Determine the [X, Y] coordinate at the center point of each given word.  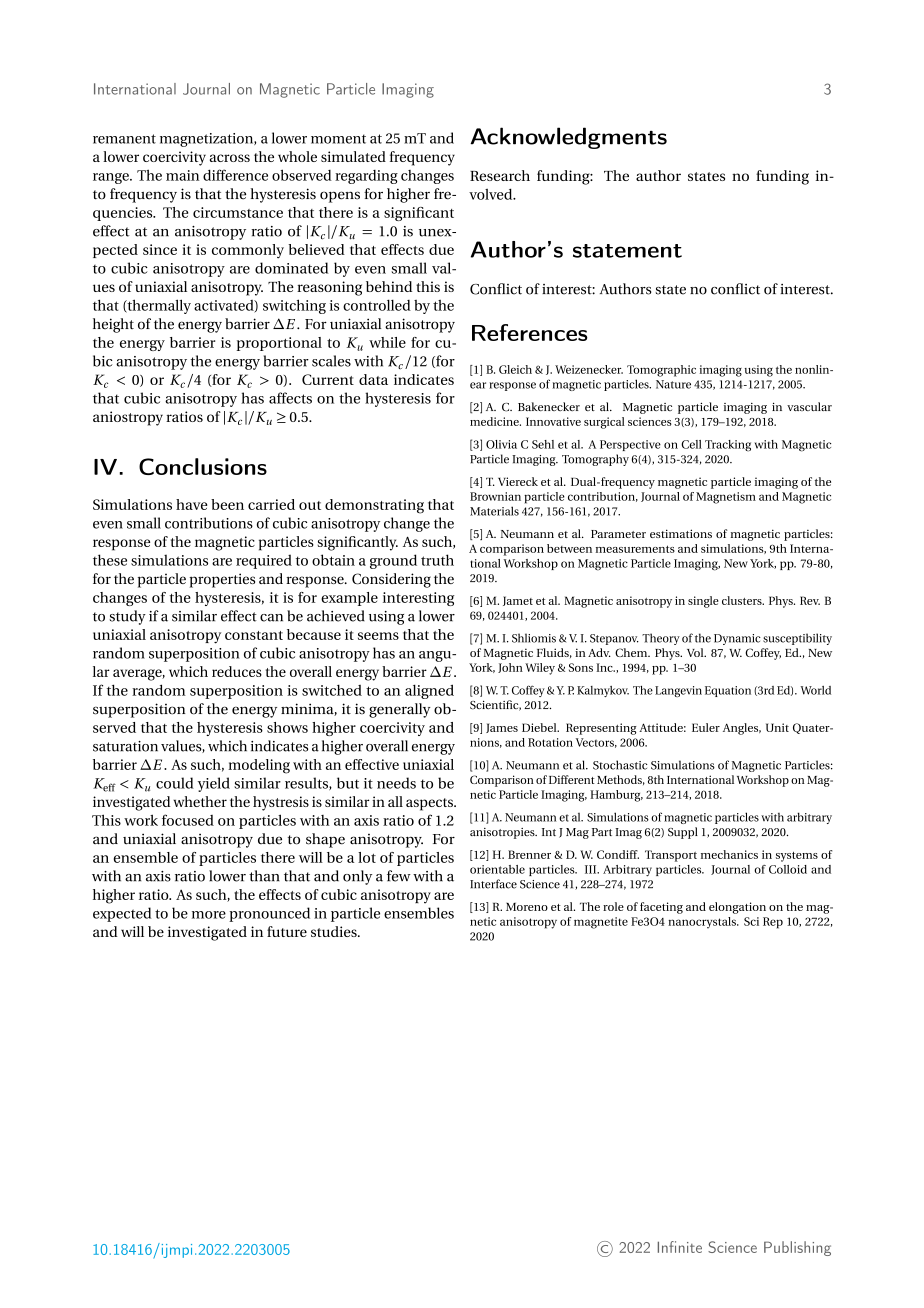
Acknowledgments [568, 138]
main [182, 175]
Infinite [680, 1247]
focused [188, 820]
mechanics [729, 854]
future [287, 931]
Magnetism [726, 498]
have [191, 504]
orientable [497, 869]
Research [500, 175]
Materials [494, 511]
